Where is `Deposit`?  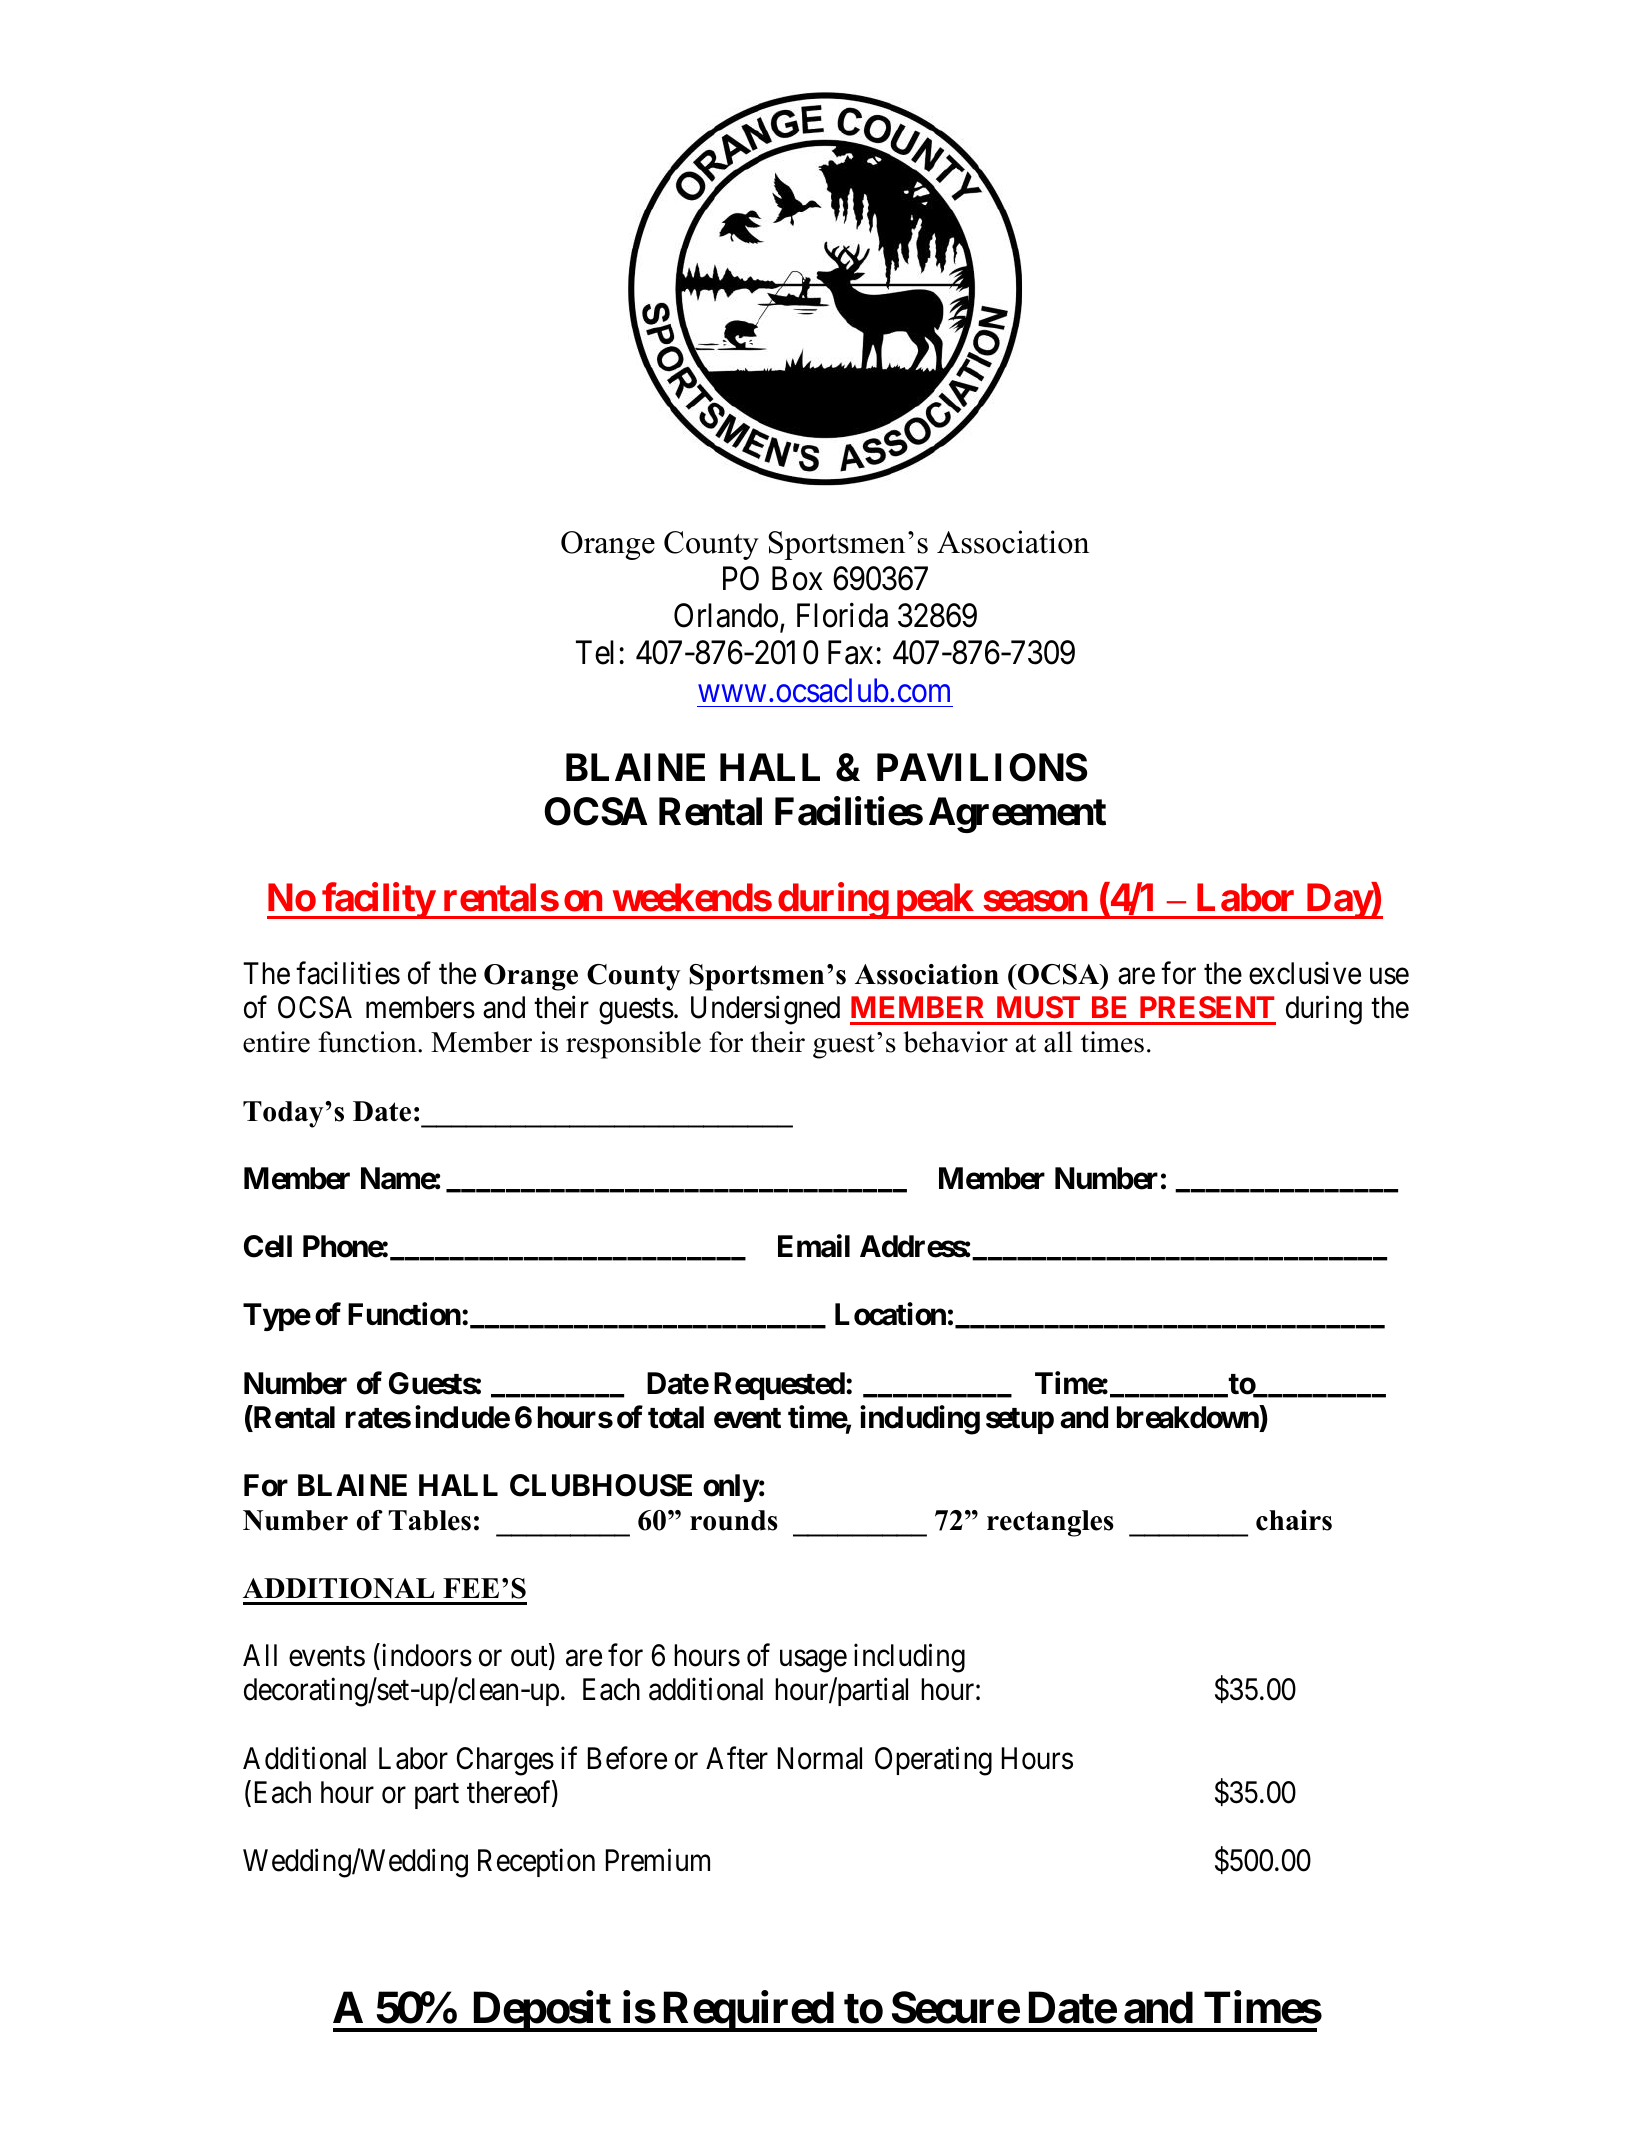
Deposit is located at coordinates (541, 2011).
